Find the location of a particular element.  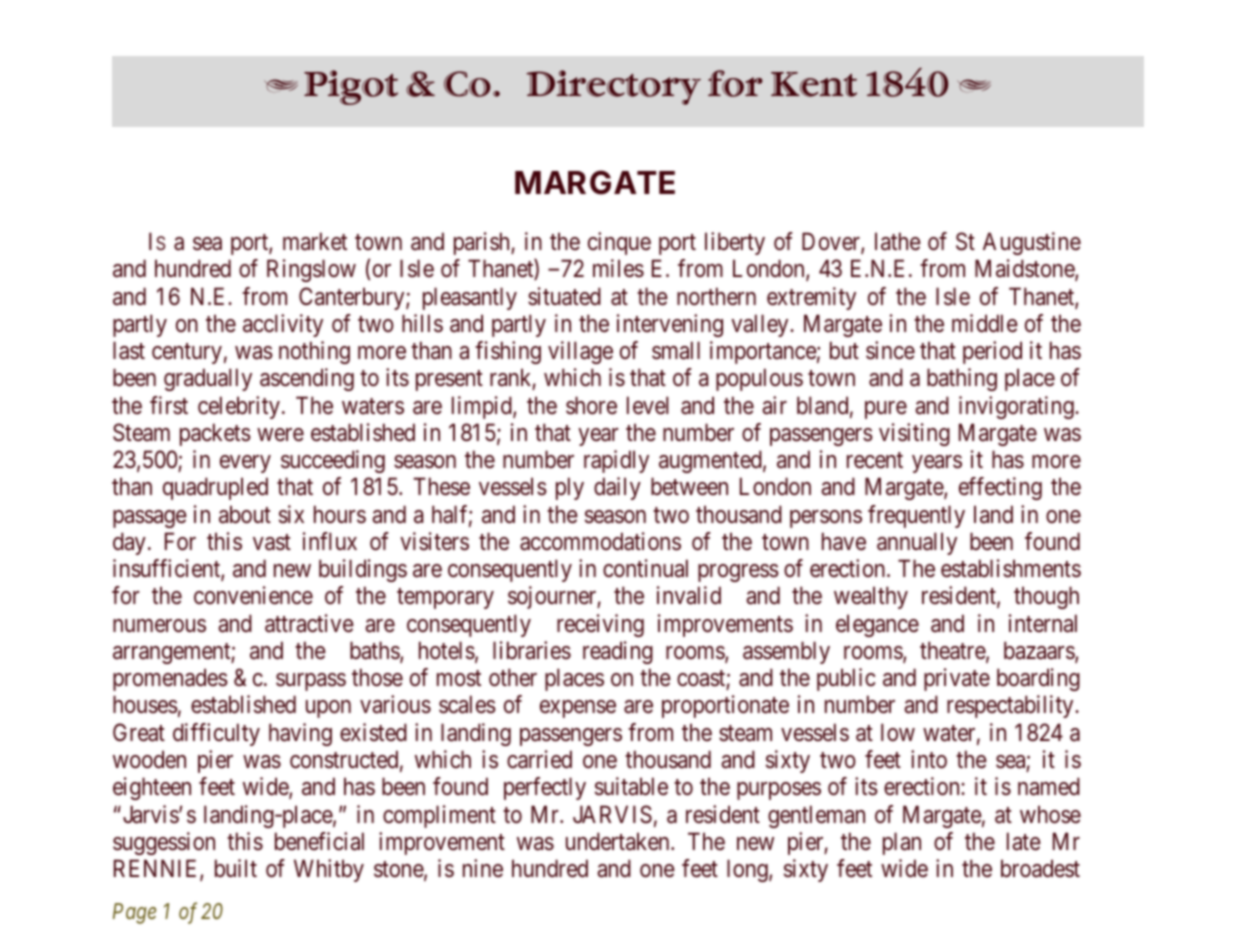

Directory is located at coordinates (613, 87).
